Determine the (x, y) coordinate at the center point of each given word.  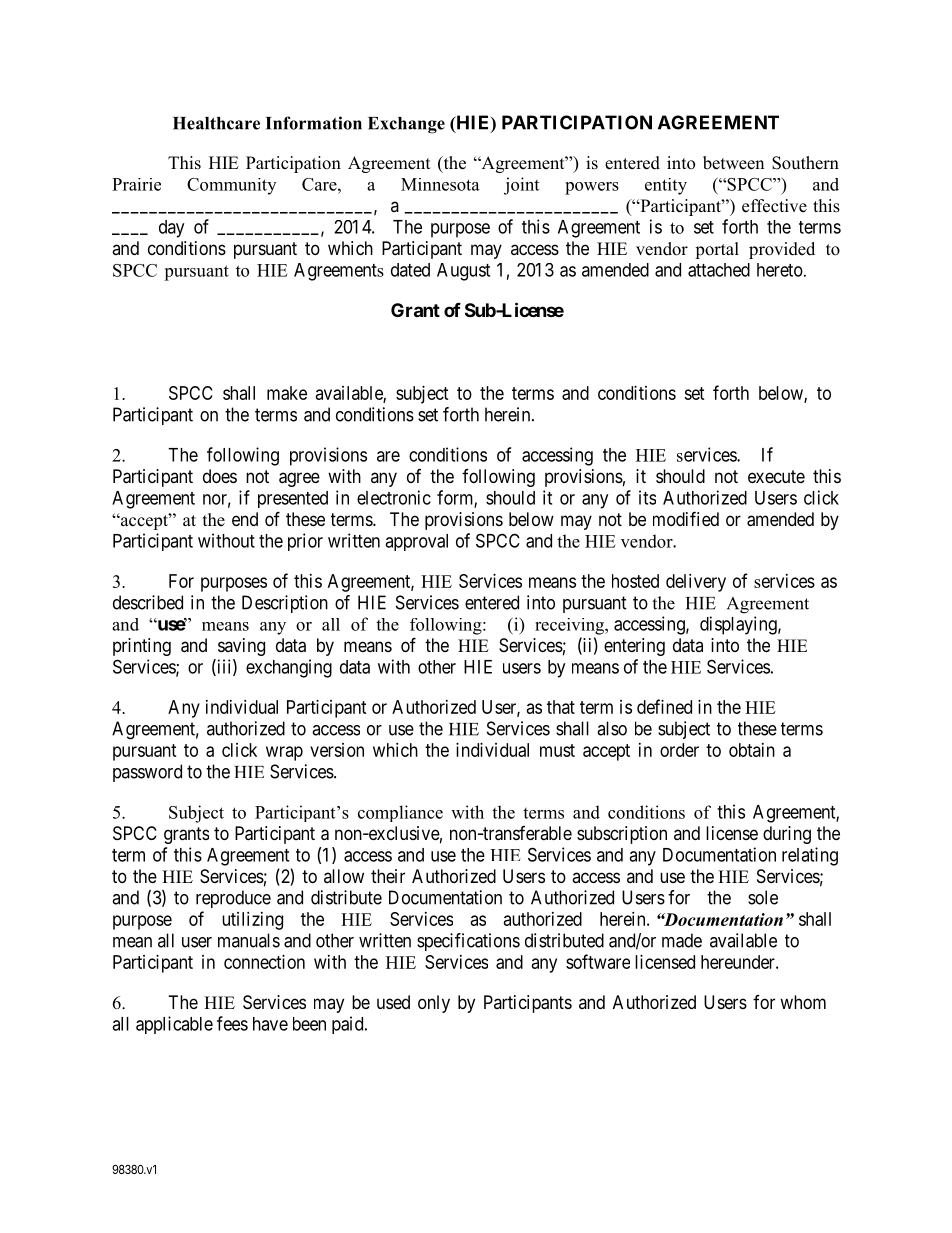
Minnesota (440, 184)
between (733, 163)
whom (803, 1002)
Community (231, 186)
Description (285, 604)
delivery (696, 583)
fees (232, 1023)
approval (416, 542)
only (434, 1004)
